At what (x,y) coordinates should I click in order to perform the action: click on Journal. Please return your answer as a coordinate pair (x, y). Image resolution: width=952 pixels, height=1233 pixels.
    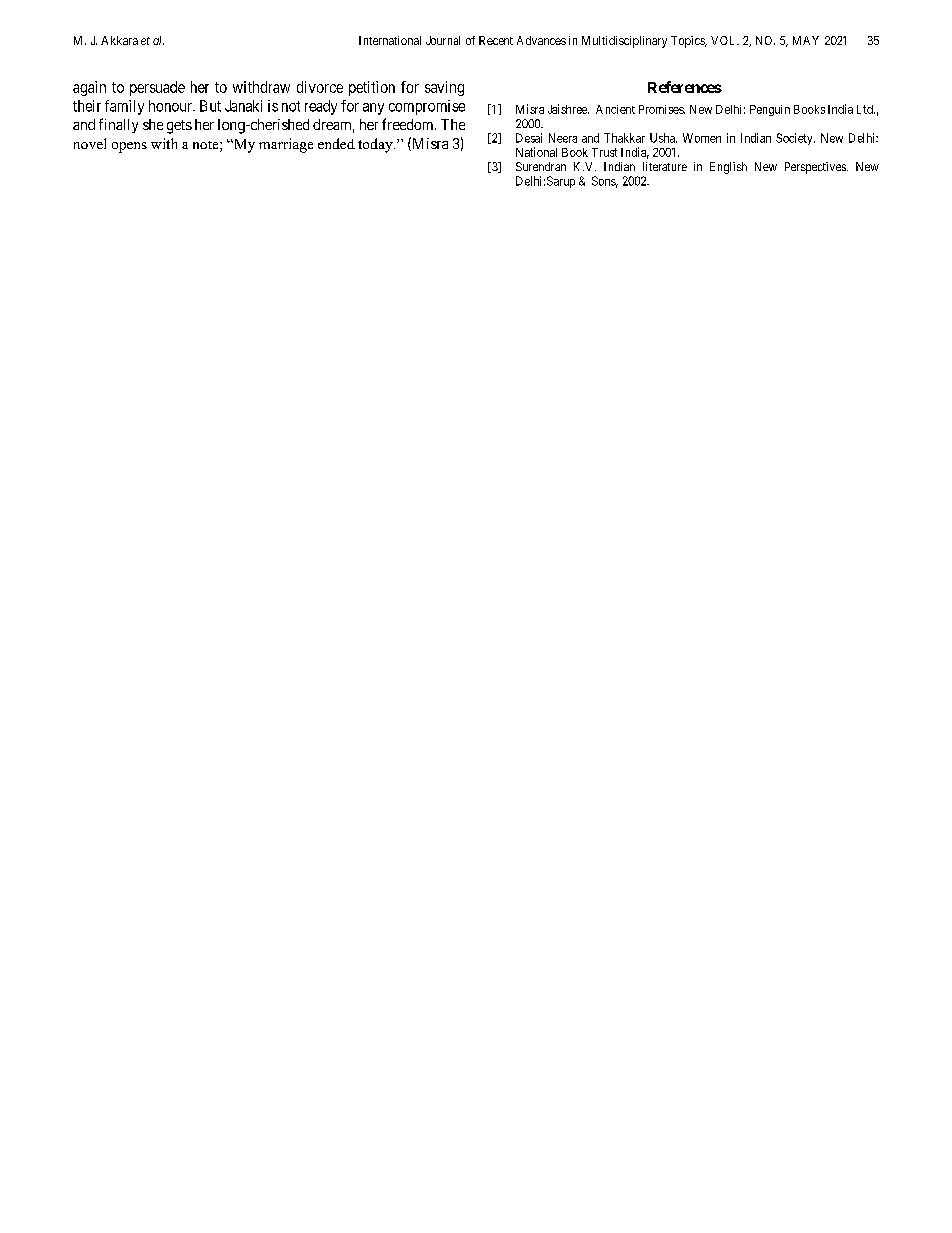
    Looking at the image, I should click on (443, 40).
